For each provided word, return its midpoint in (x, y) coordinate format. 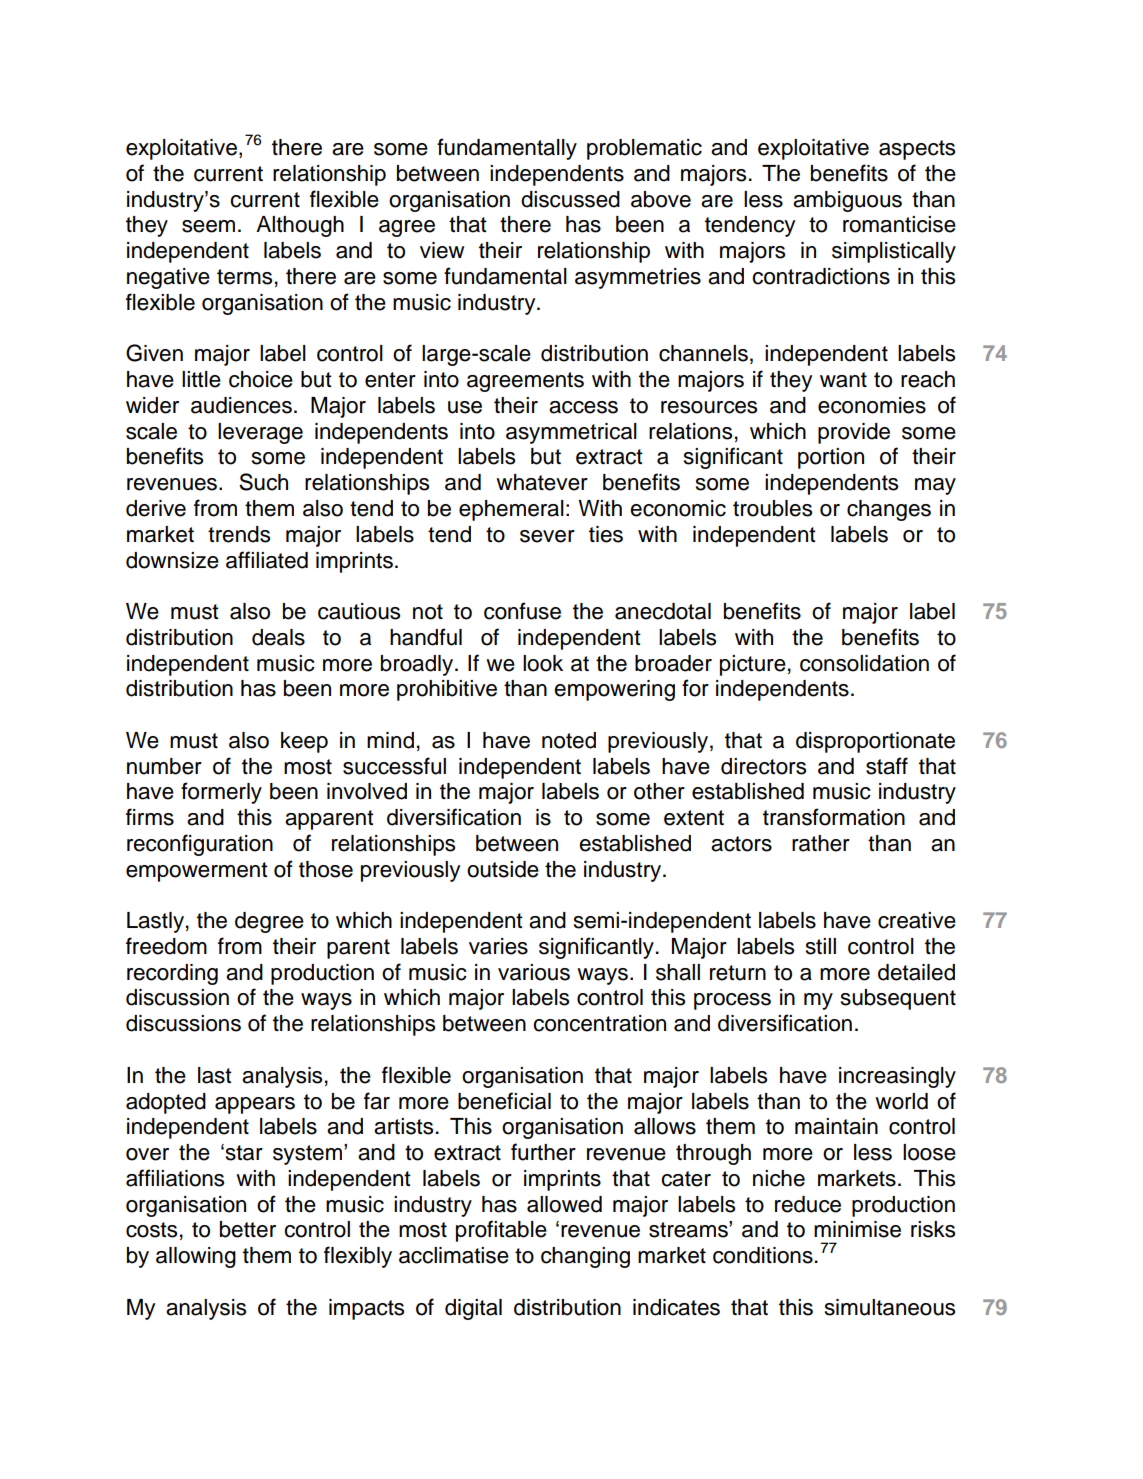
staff (887, 766)
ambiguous (847, 201)
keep (304, 742)
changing (585, 1257)
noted (569, 740)
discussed (570, 199)
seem (208, 226)
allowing (196, 1257)
